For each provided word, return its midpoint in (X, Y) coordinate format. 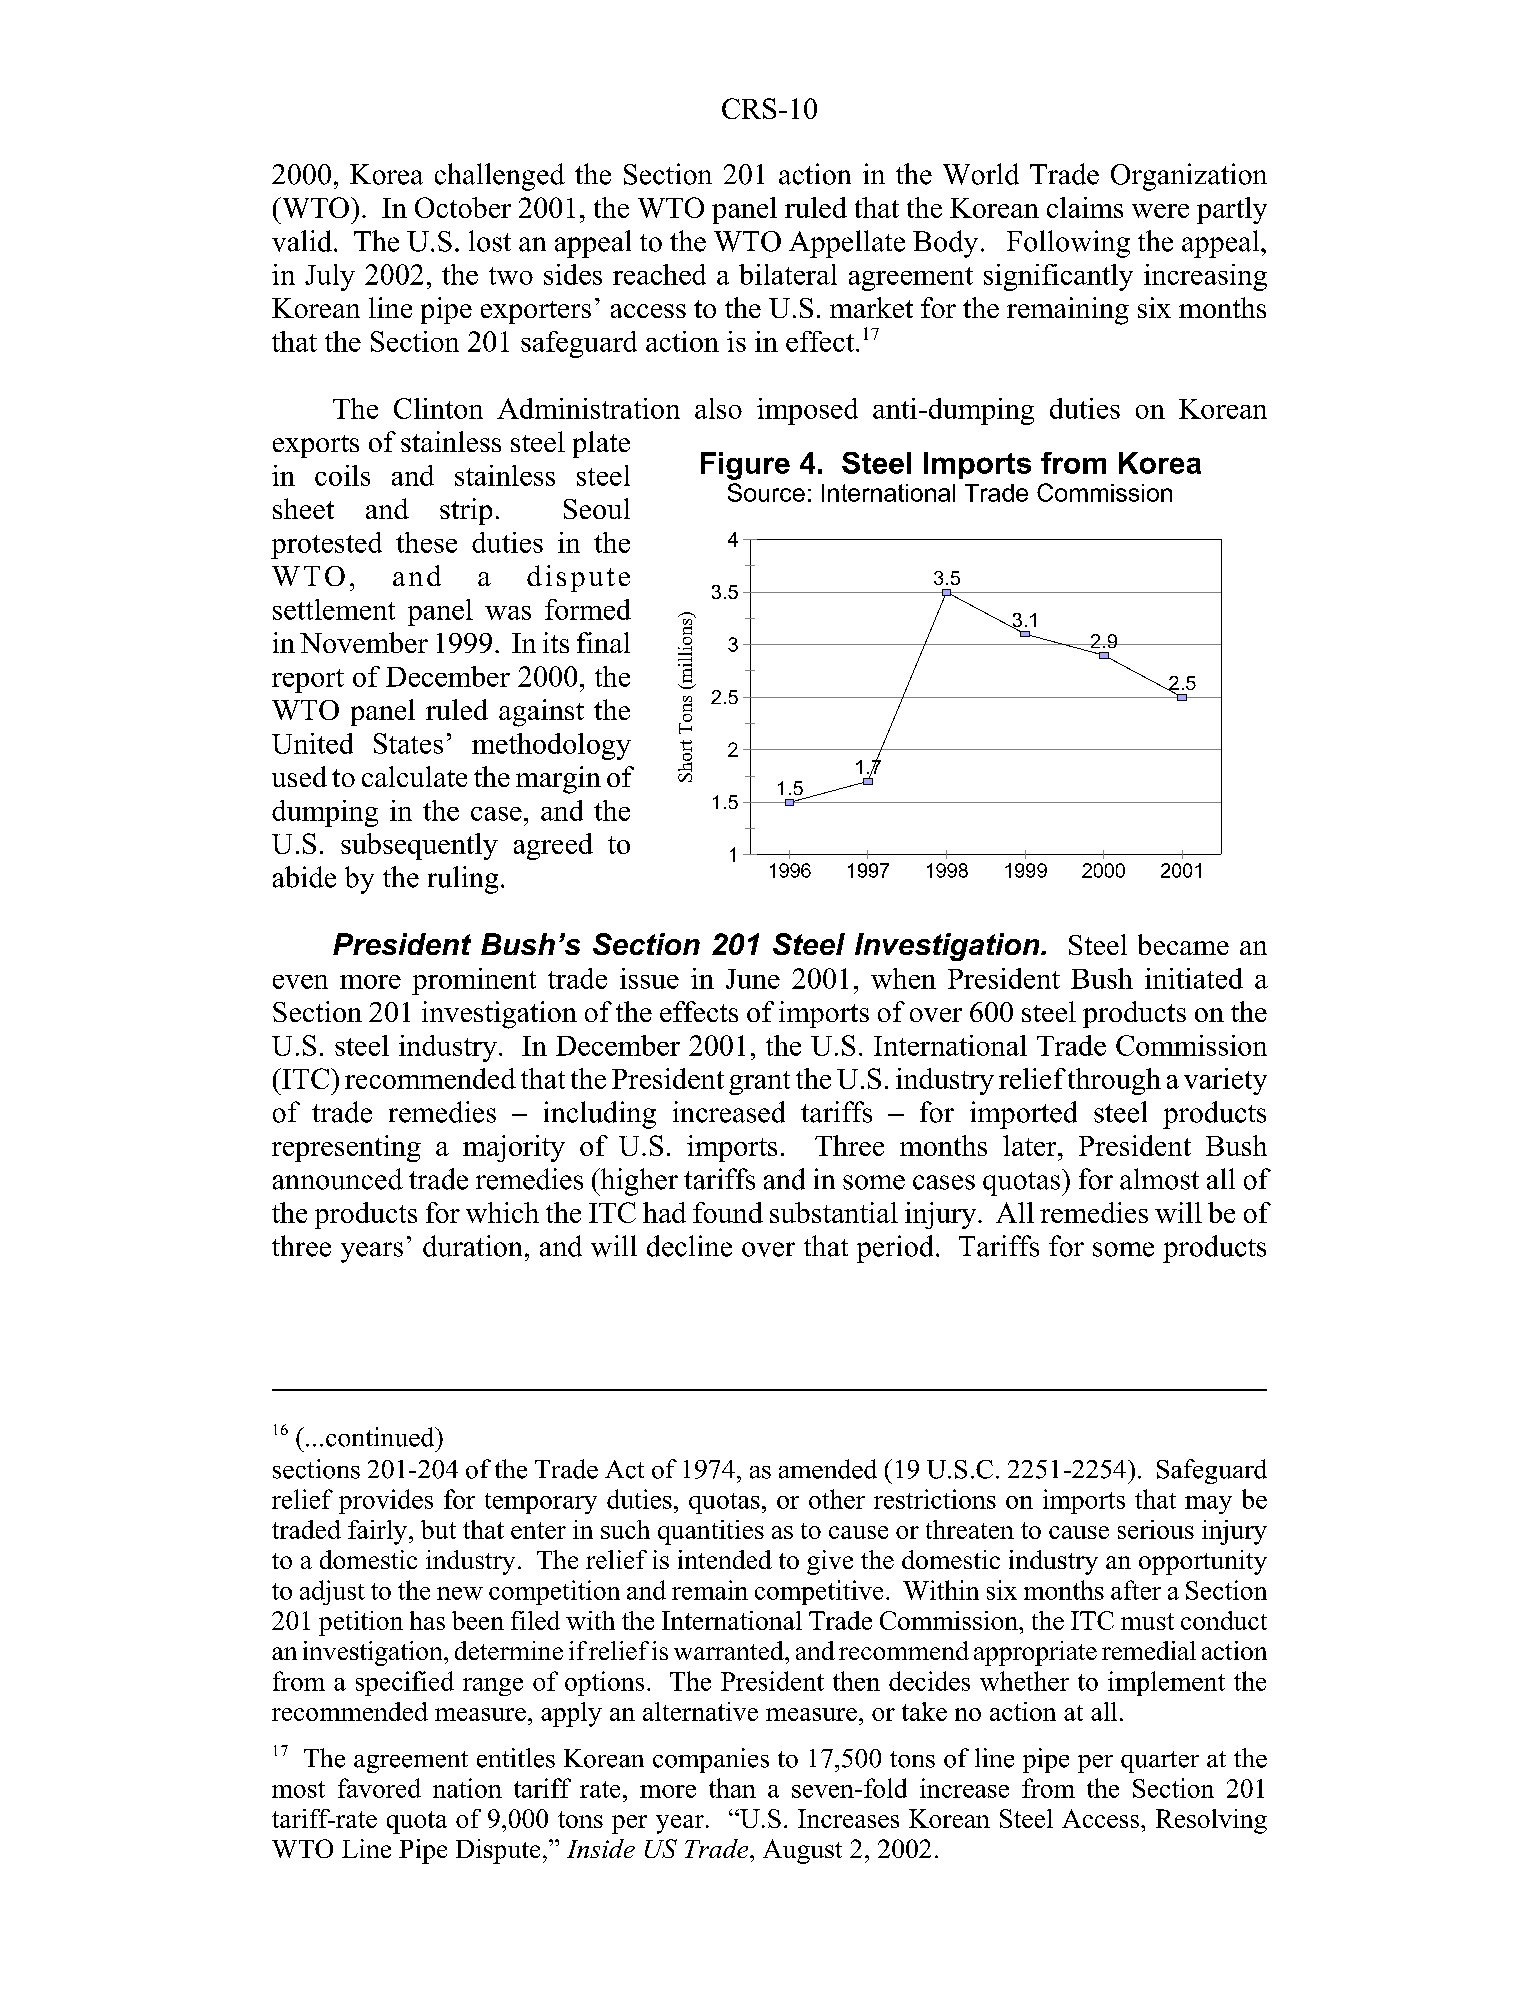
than (732, 1788)
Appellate (847, 244)
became (1183, 944)
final (603, 642)
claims (1085, 207)
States (408, 743)
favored (379, 1788)
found (728, 1212)
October (463, 207)
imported (1023, 1115)
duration (472, 1246)
